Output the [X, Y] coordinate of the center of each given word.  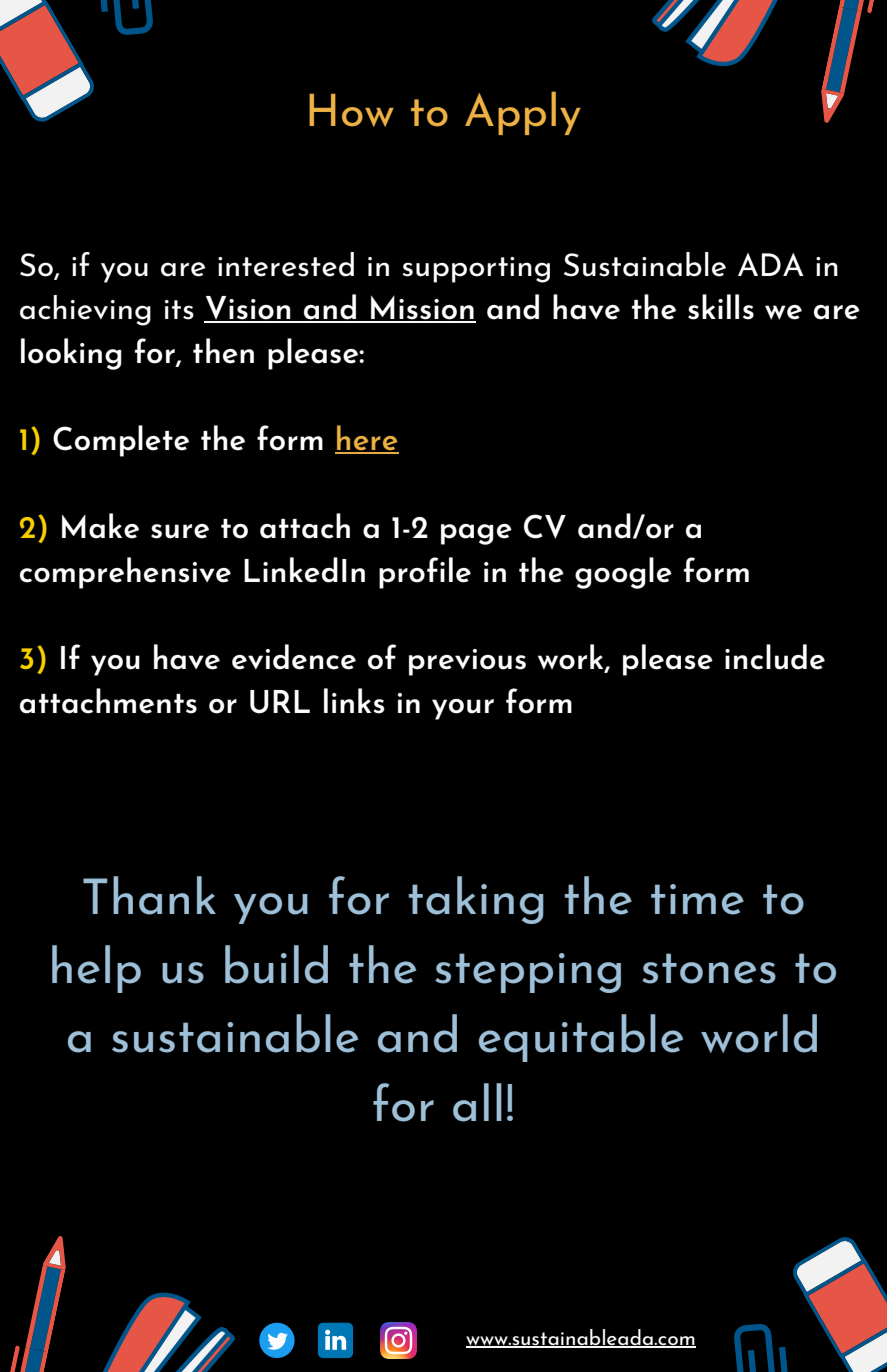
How [351, 110]
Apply [523, 113]
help [96, 969]
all [477, 1102]
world [759, 1033]
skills [721, 307]
